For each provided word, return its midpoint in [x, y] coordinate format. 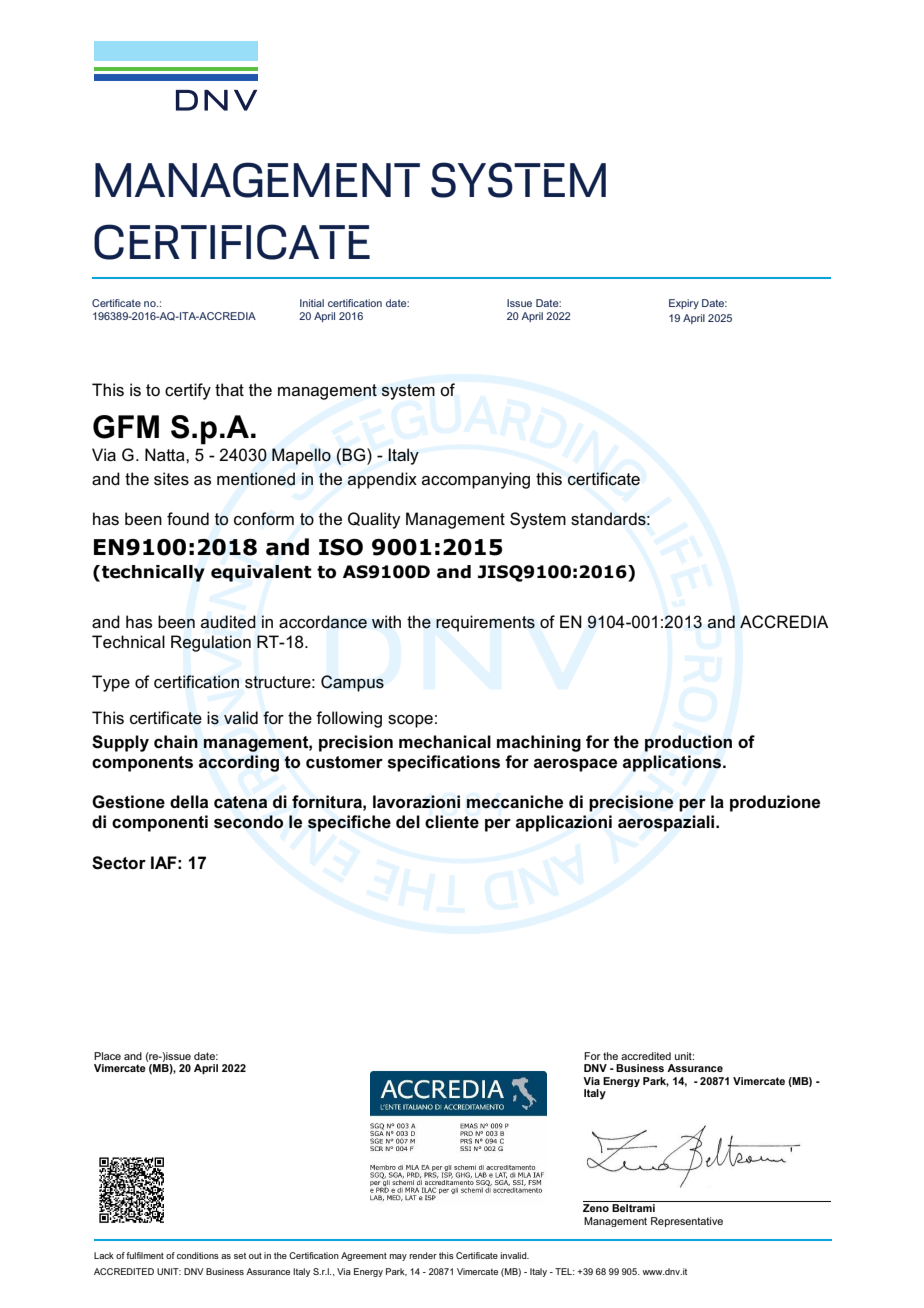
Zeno [596, 1208]
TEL [564, 1271]
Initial [312, 303]
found [188, 519]
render [423, 1255]
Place [107, 1056]
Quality [374, 520]
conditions [198, 1255]
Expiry [684, 304]
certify [188, 391]
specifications [444, 763]
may [398, 1257]
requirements [485, 623]
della [189, 801]
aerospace [575, 765]
